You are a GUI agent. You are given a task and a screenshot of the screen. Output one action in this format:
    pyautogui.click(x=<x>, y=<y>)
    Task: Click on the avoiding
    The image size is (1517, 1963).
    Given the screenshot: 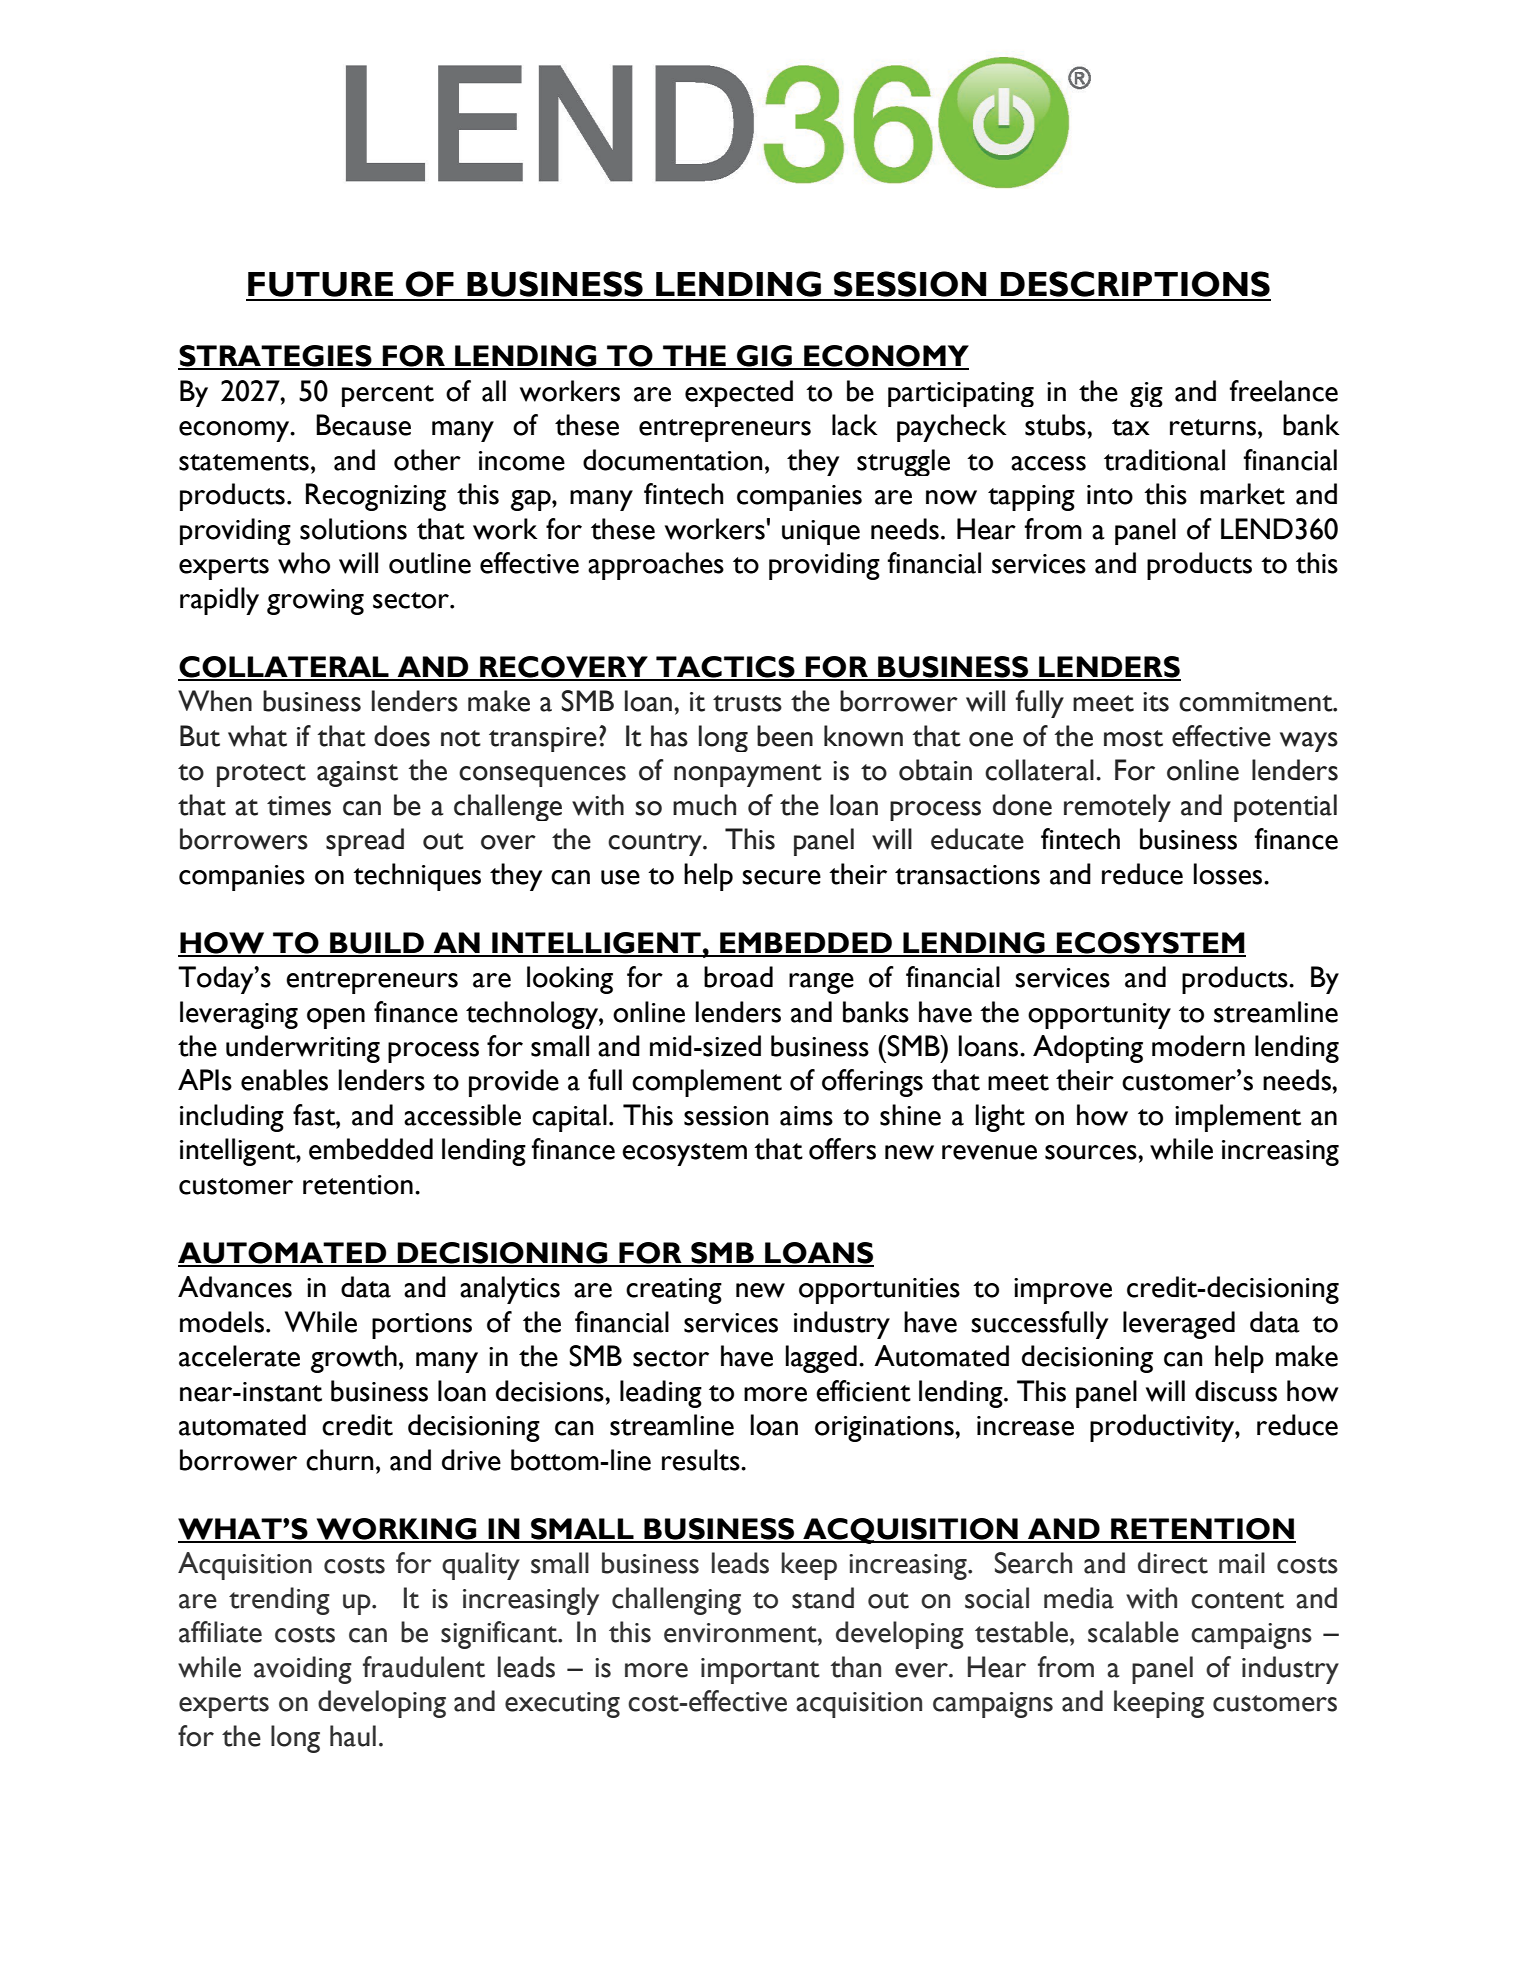 What is the action you would take?
    pyautogui.click(x=303, y=1670)
